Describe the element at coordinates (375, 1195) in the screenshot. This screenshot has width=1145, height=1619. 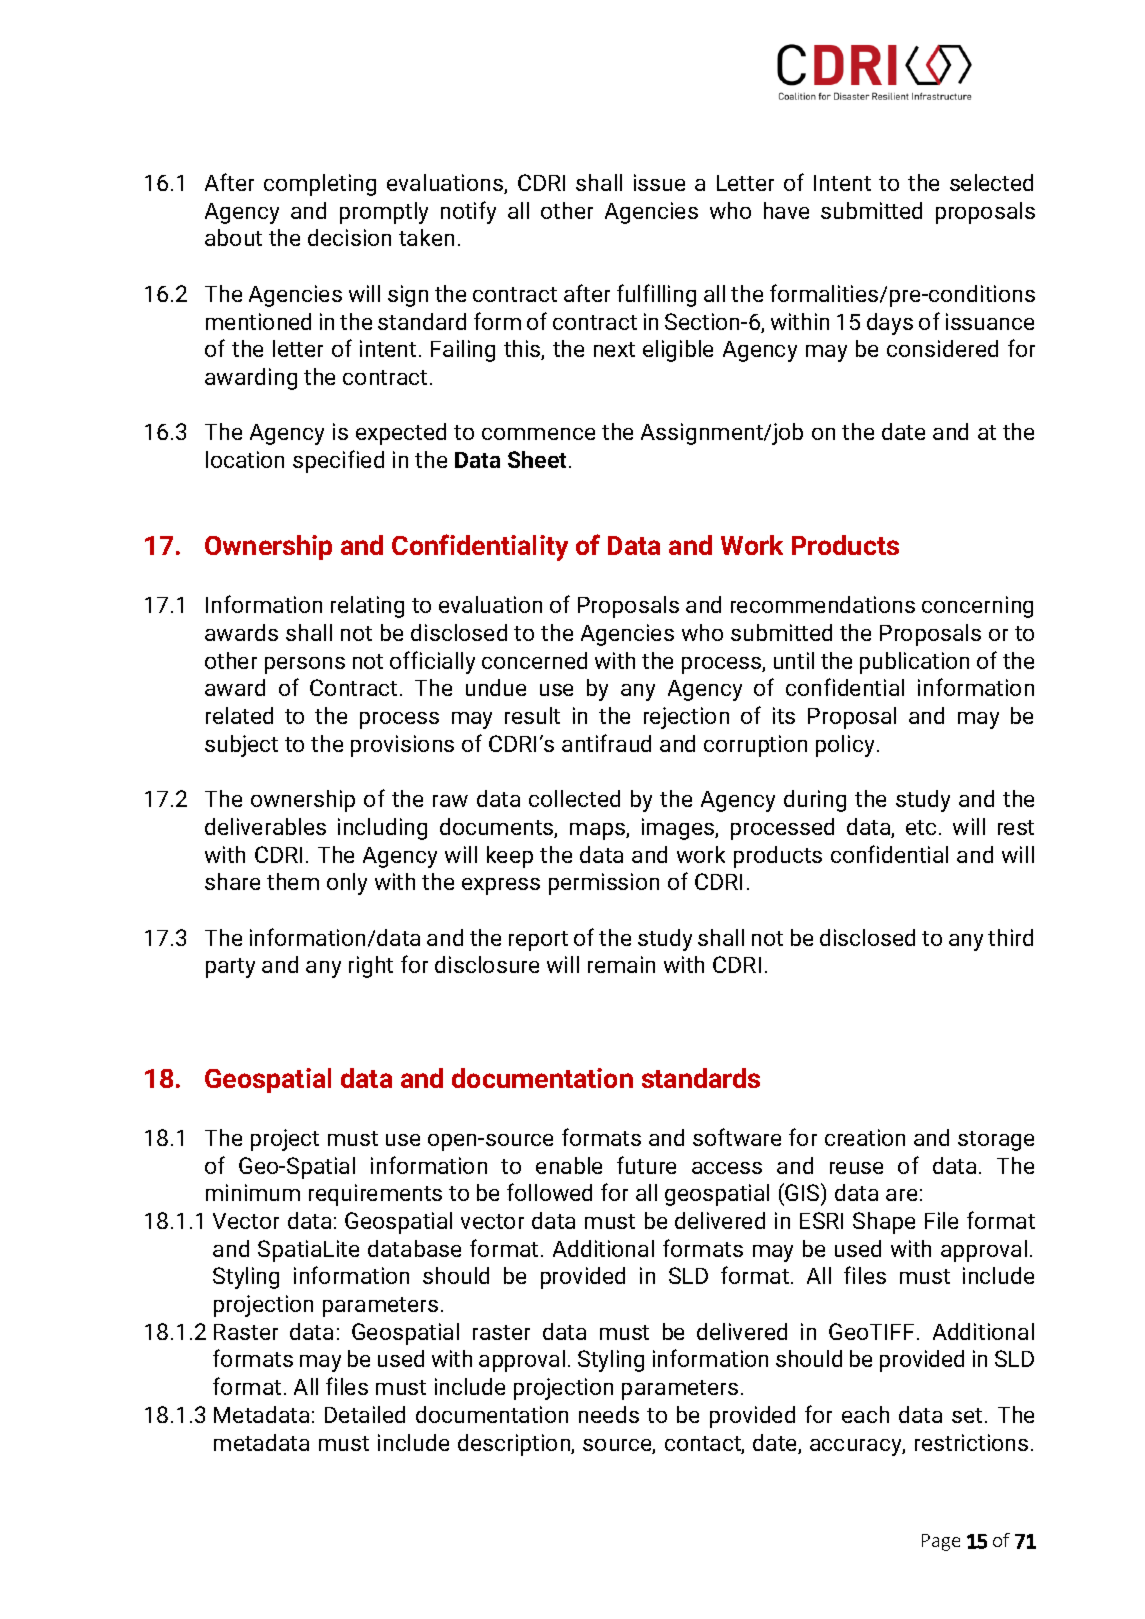
I see `requirements` at that location.
